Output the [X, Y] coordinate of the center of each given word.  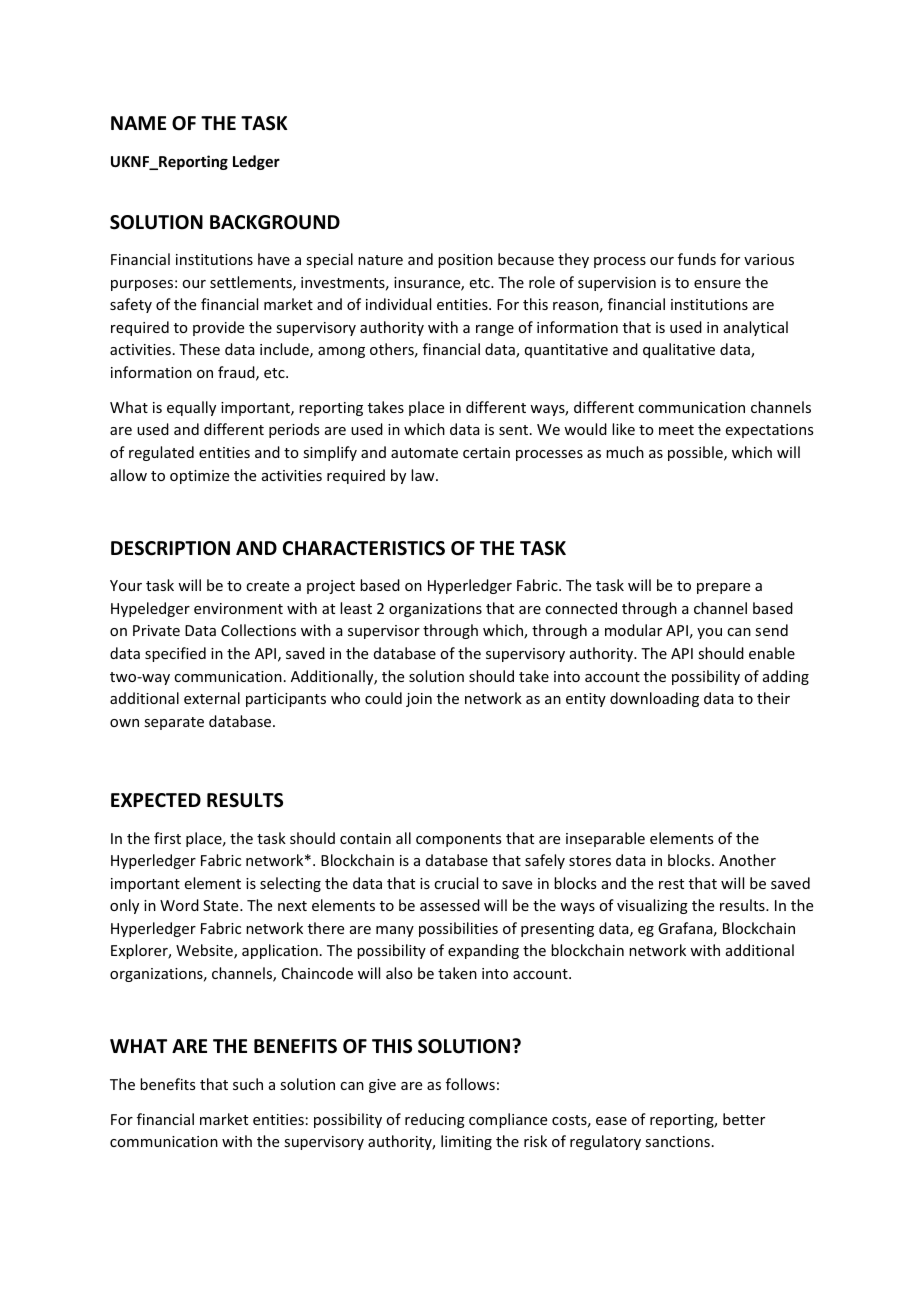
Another [747, 860]
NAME [138, 123]
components [458, 840]
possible [696, 453]
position [465, 261]
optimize [199, 477]
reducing [435, 1120]
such [248, 1084]
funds [697, 259]
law [424, 475]
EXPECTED [156, 800]
